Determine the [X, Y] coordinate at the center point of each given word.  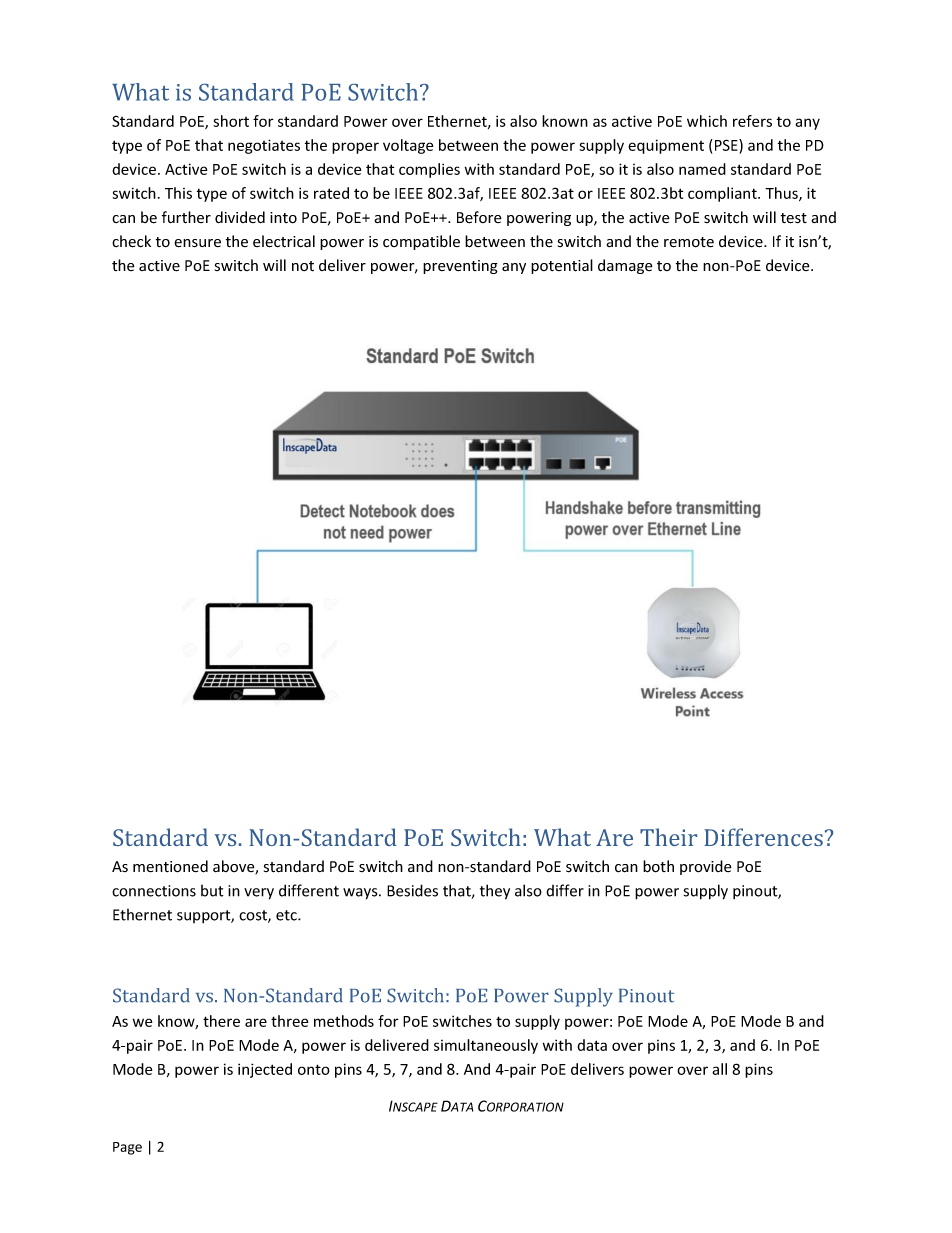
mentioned [170, 866]
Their [668, 837]
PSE [726, 146]
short [231, 121]
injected [265, 1070]
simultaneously [486, 1046]
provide [706, 867]
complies [429, 170]
